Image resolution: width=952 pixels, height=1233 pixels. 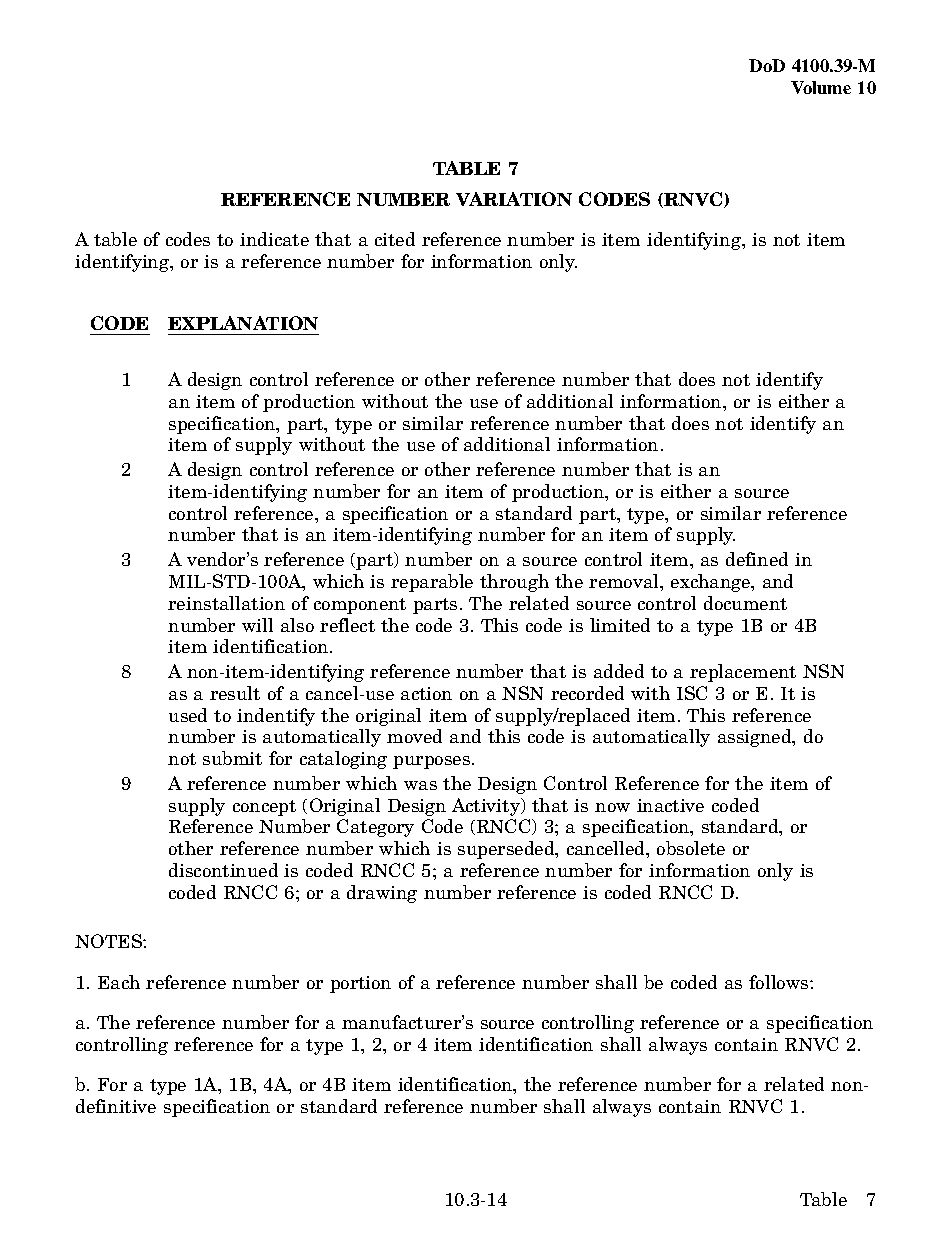 I want to click on indicate, so click(x=274, y=239).
